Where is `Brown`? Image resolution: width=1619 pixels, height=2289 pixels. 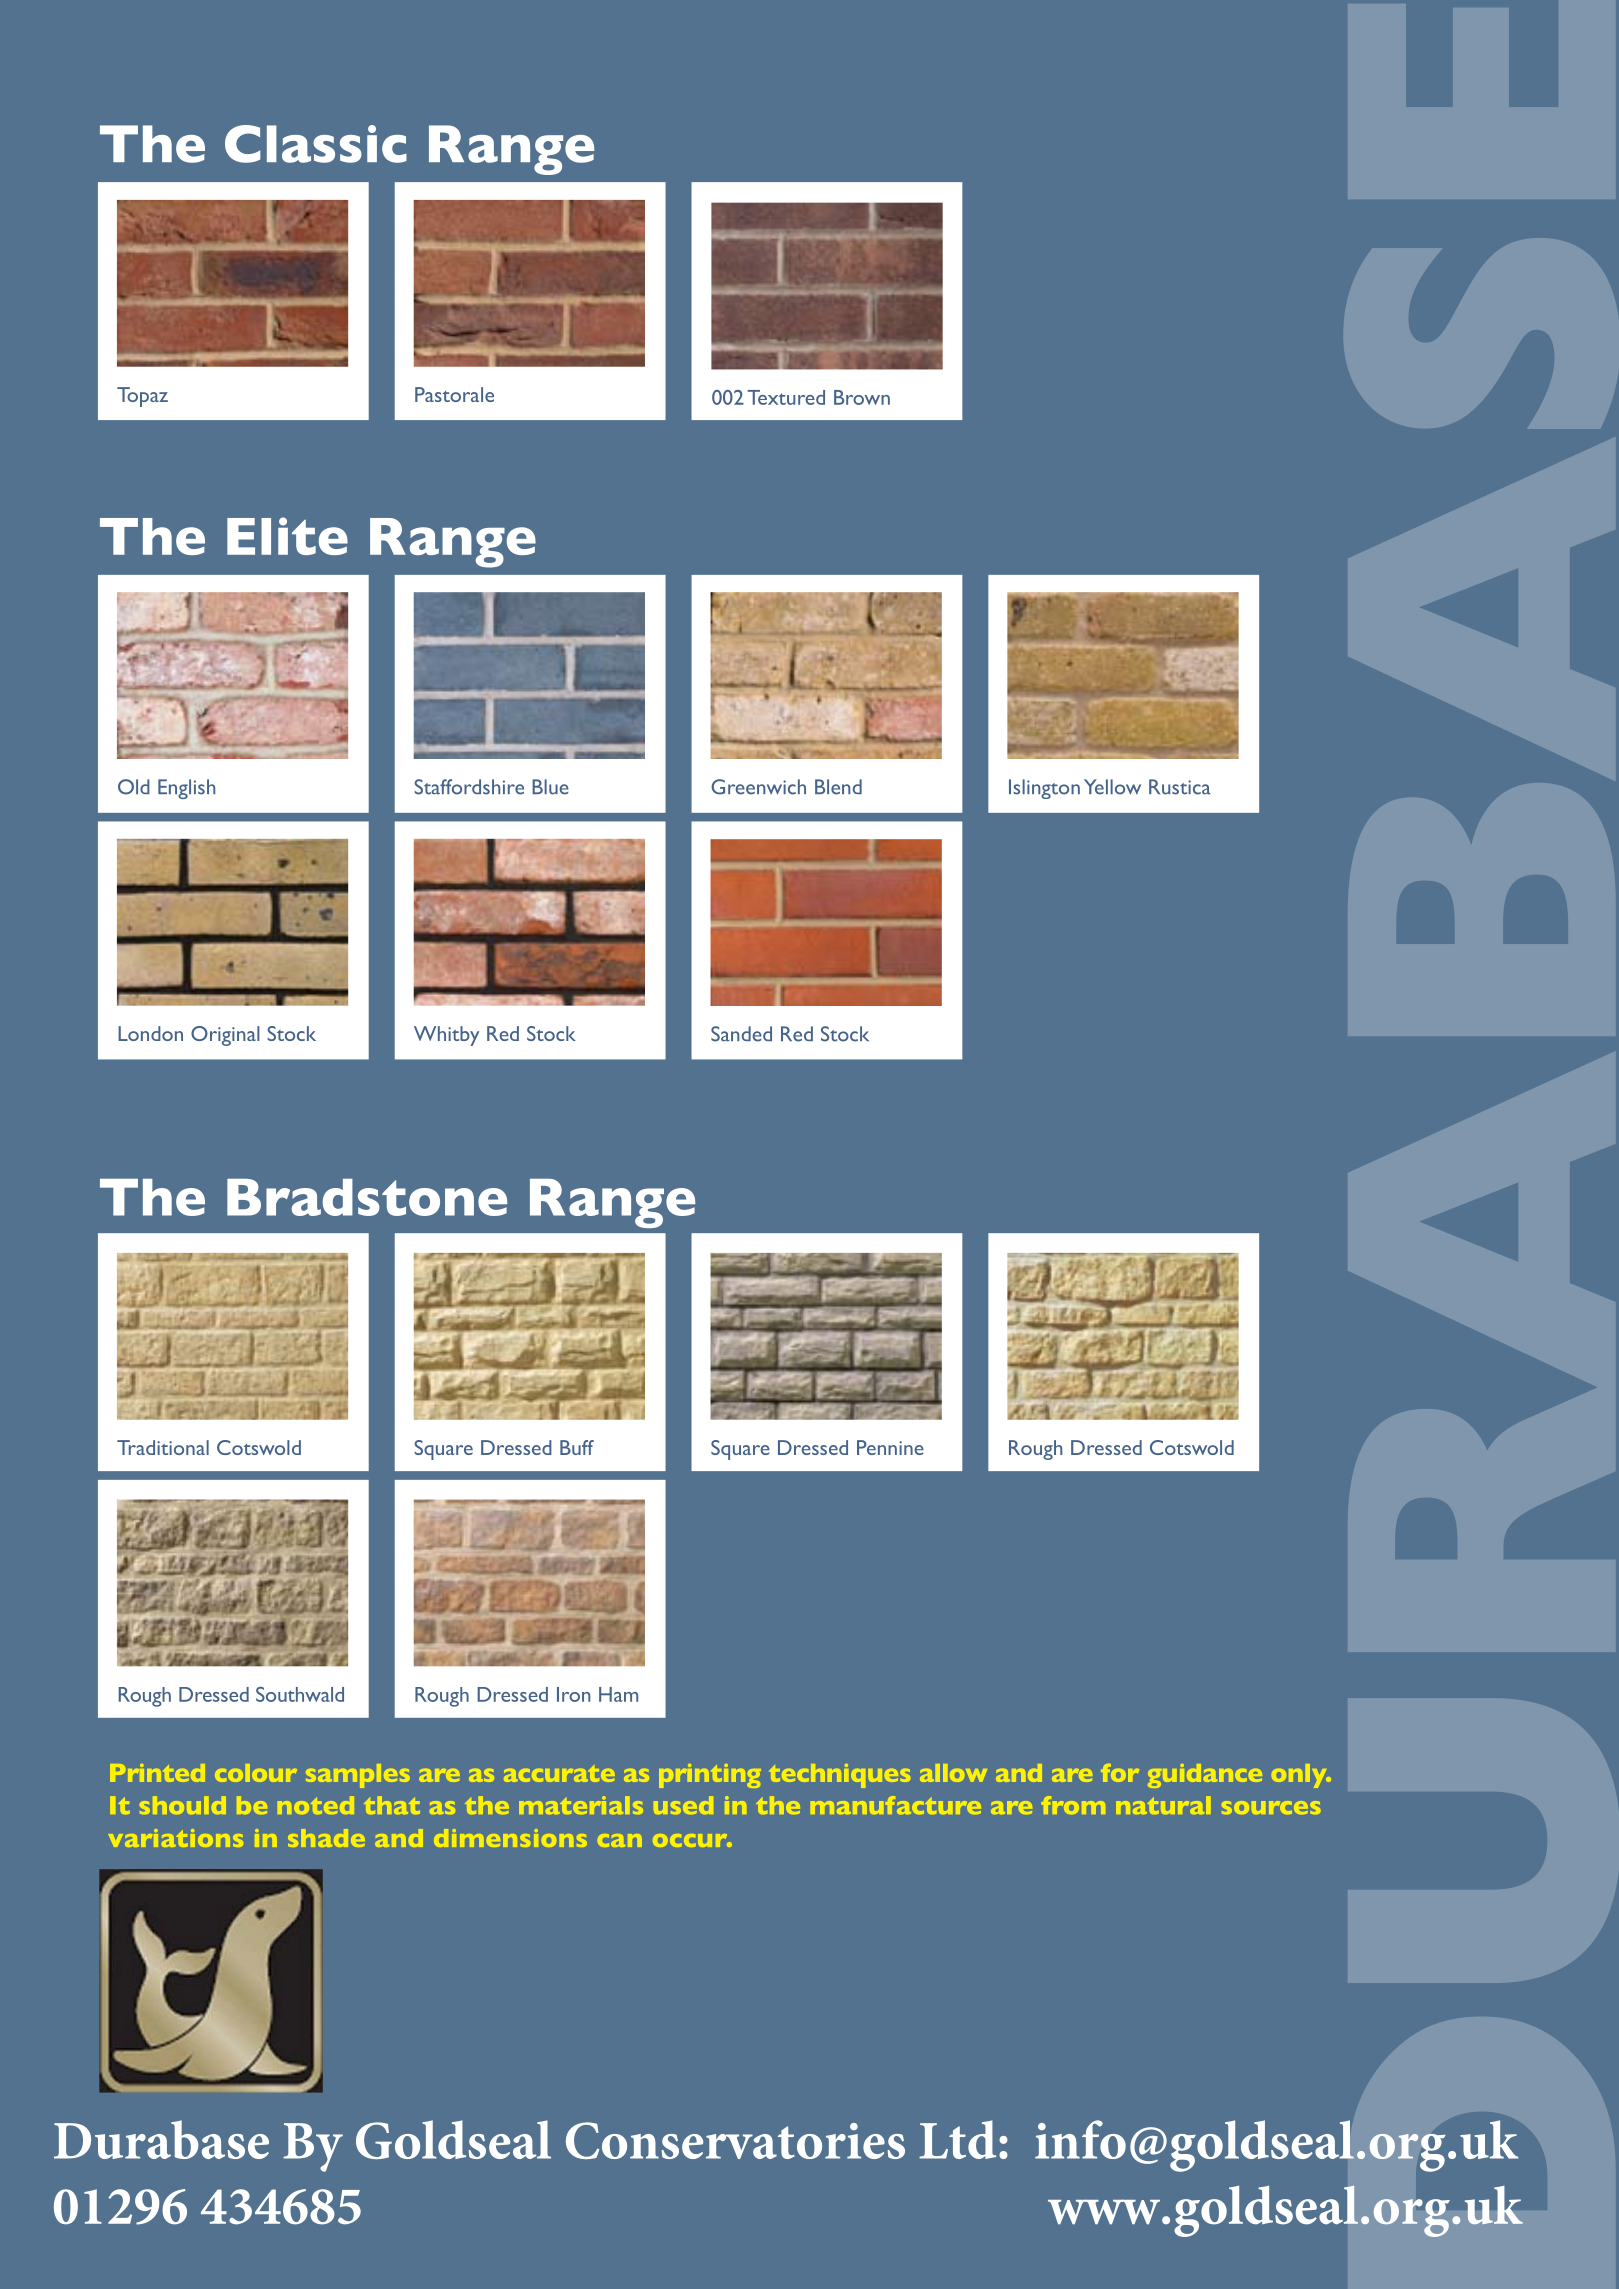
Brown is located at coordinates (862, 397).
